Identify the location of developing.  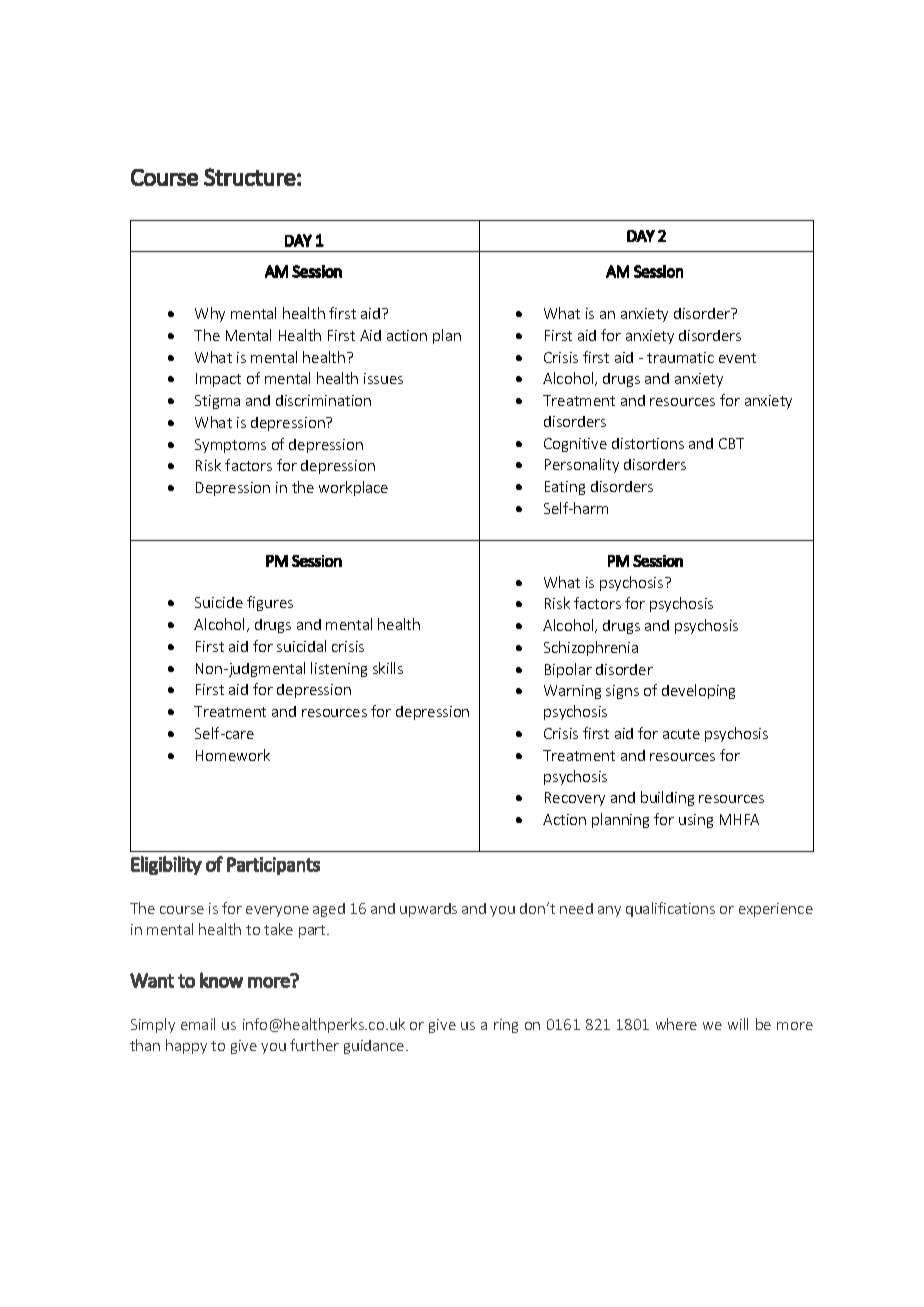
(698, 691).
